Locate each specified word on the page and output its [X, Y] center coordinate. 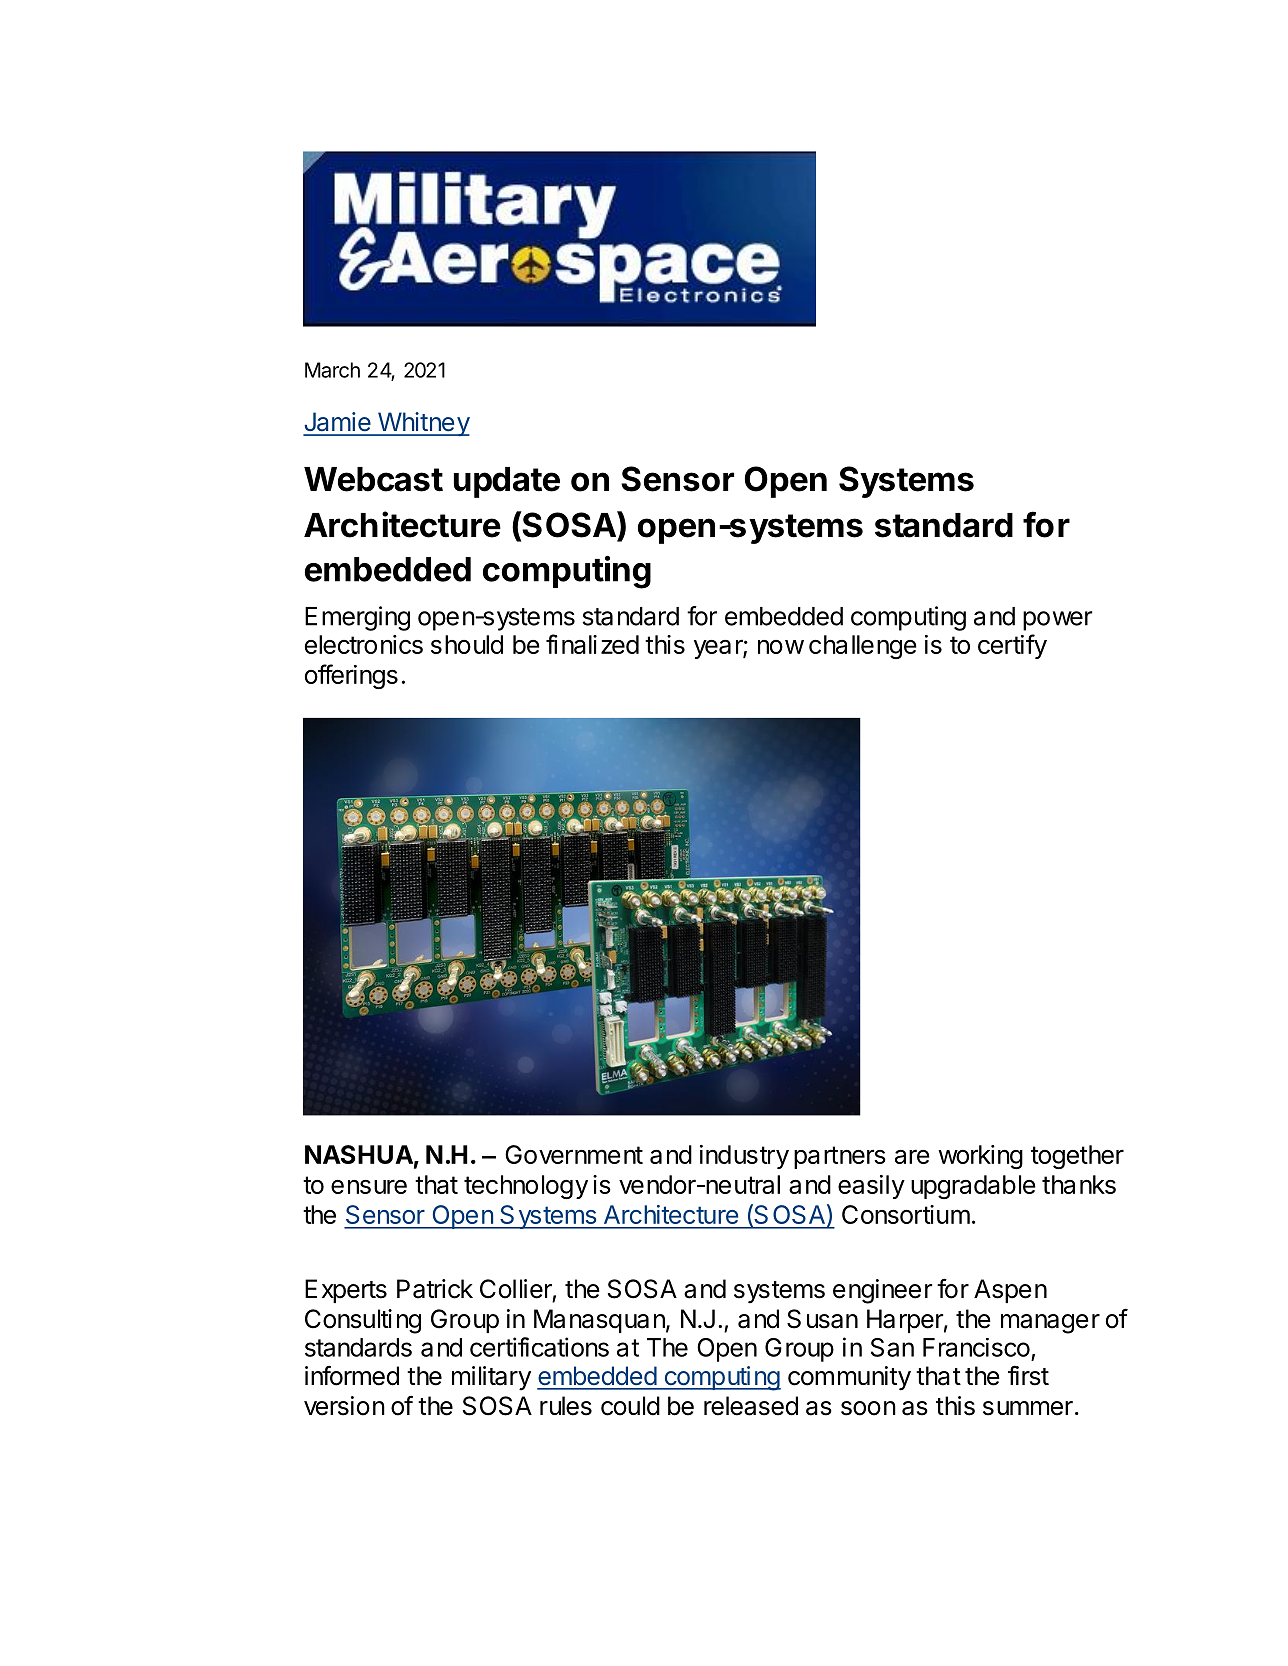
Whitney [422, 424]
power [1057, 621]
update [507, 482]
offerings [351, 676]
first [1028, 1375]
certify [1012, 646]
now [781, 647]
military [491, 1378]
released [751, 1406]
